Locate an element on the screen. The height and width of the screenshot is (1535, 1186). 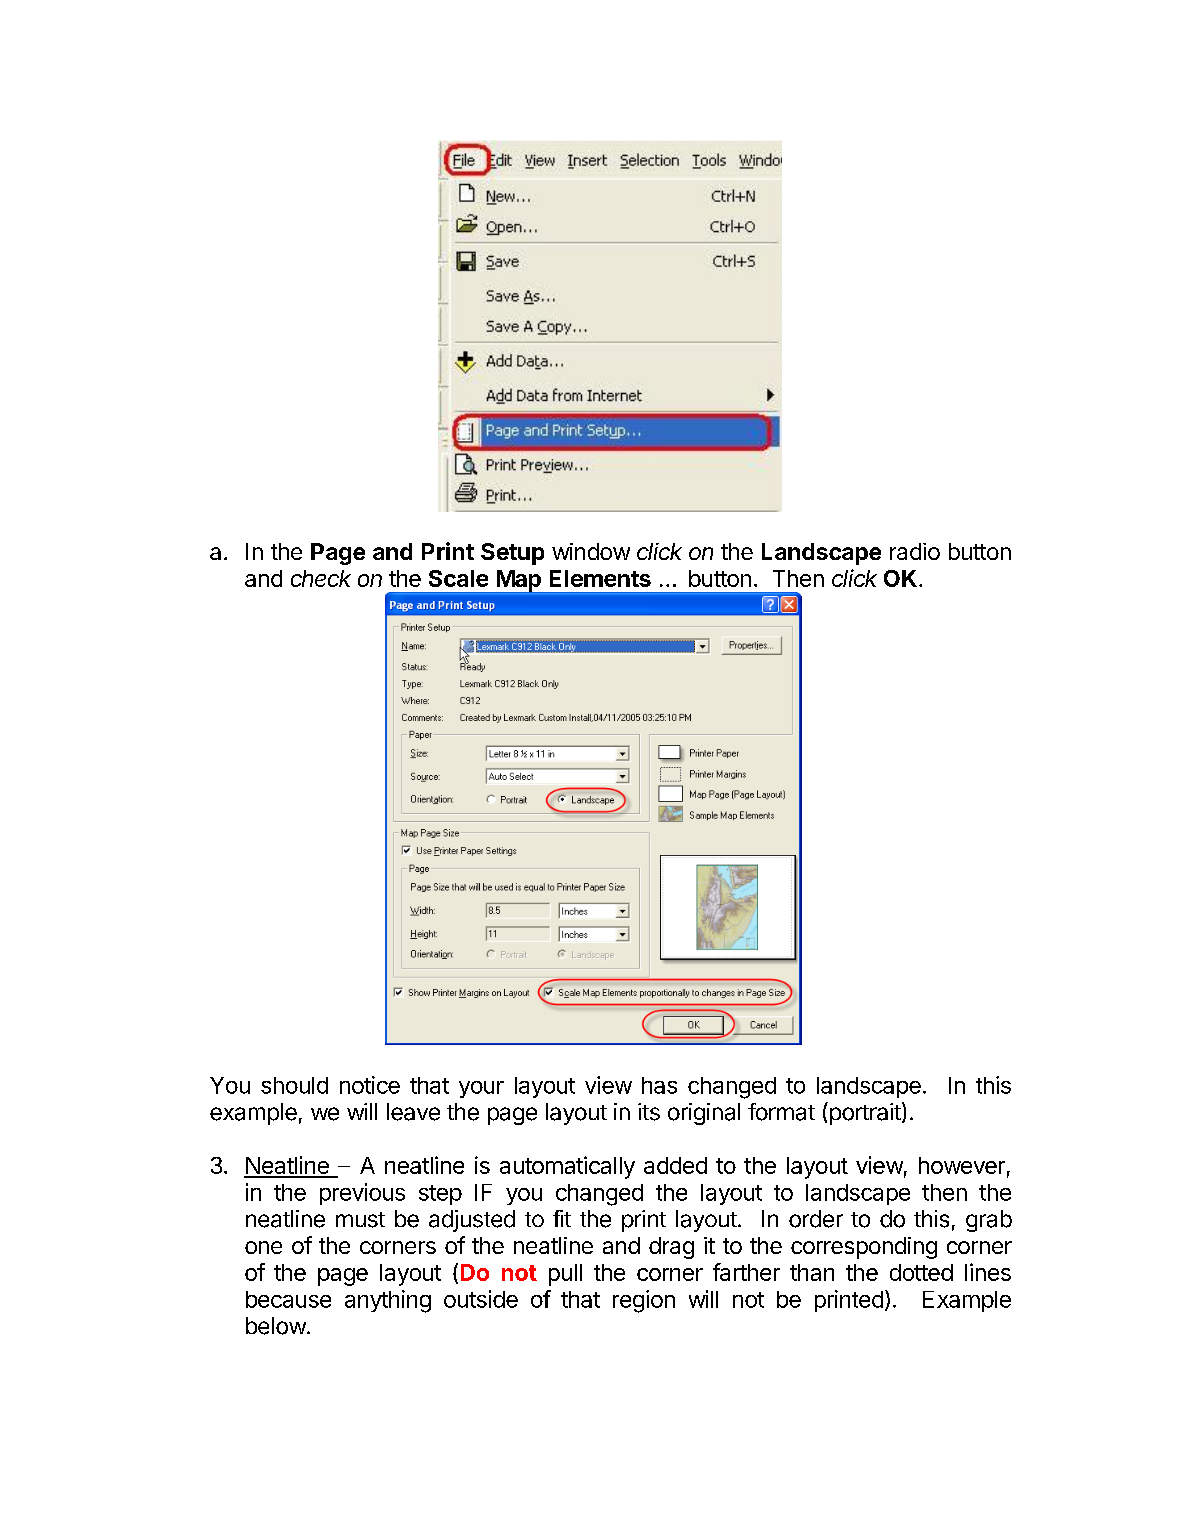
format is located at coordinates (781, 1112).
